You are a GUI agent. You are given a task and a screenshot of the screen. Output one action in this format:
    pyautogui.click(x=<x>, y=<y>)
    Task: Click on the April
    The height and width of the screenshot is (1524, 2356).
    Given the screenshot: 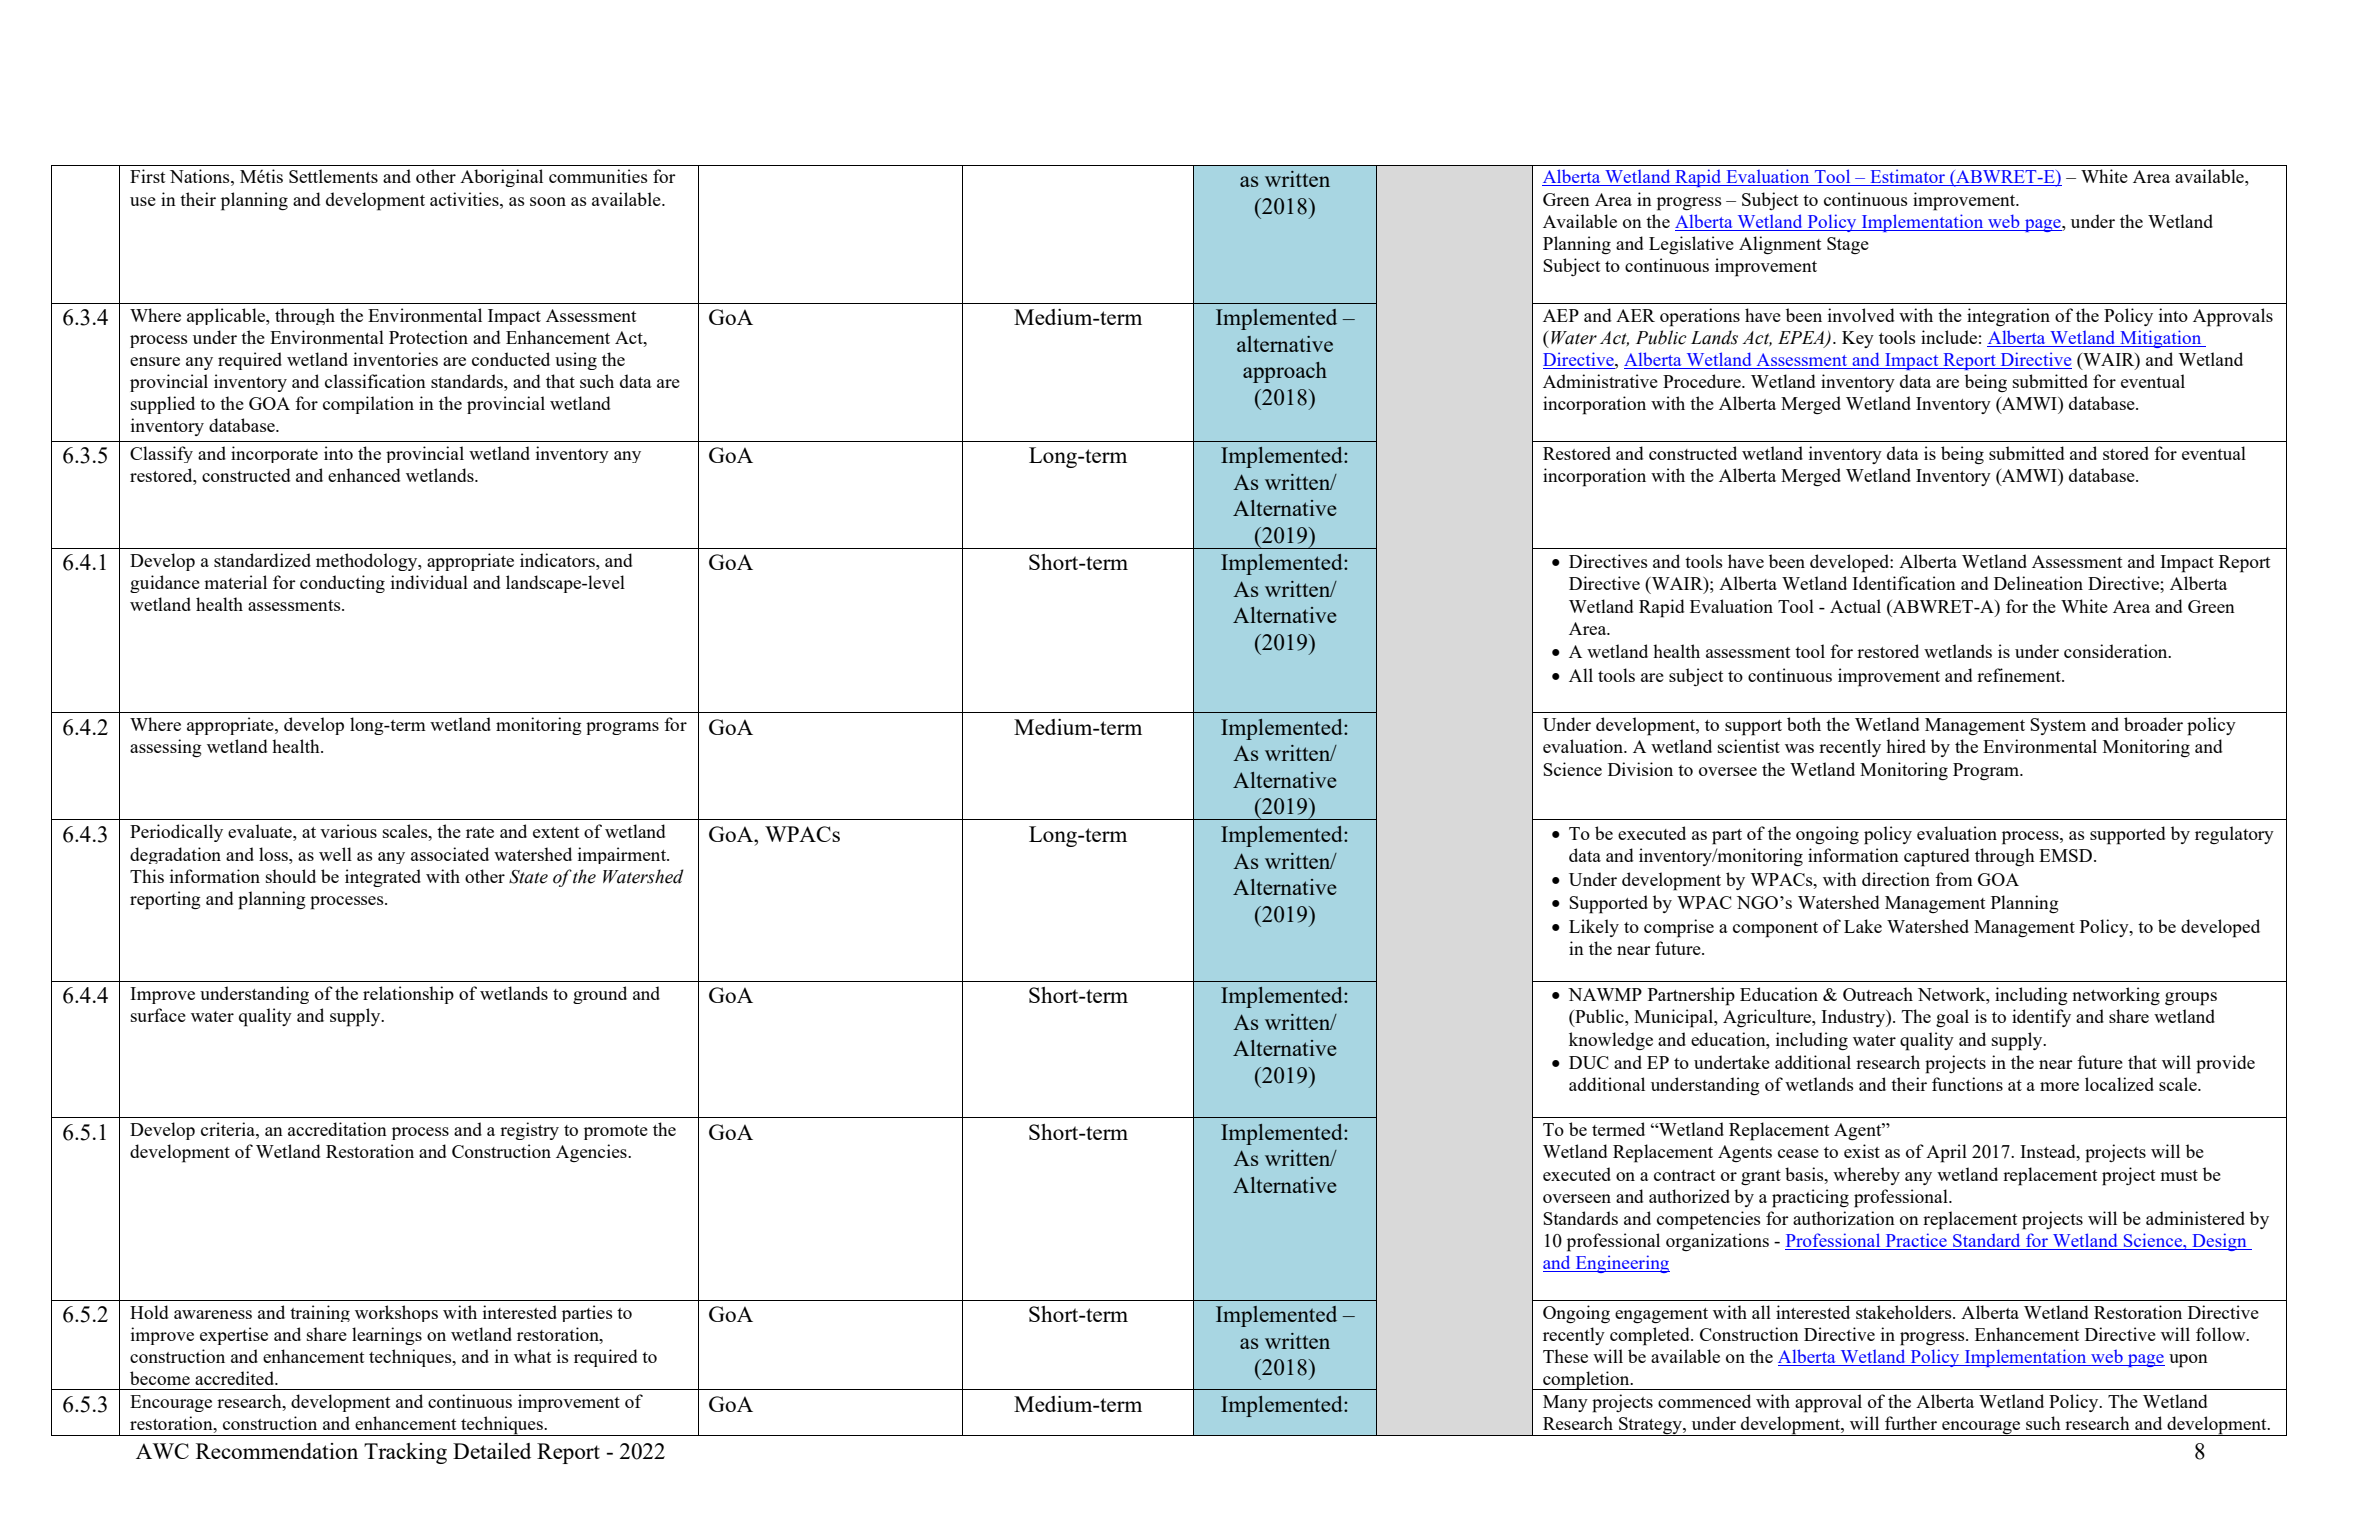 What is the action you would take?
    pyautogui.click(x=1946, y=1153)
